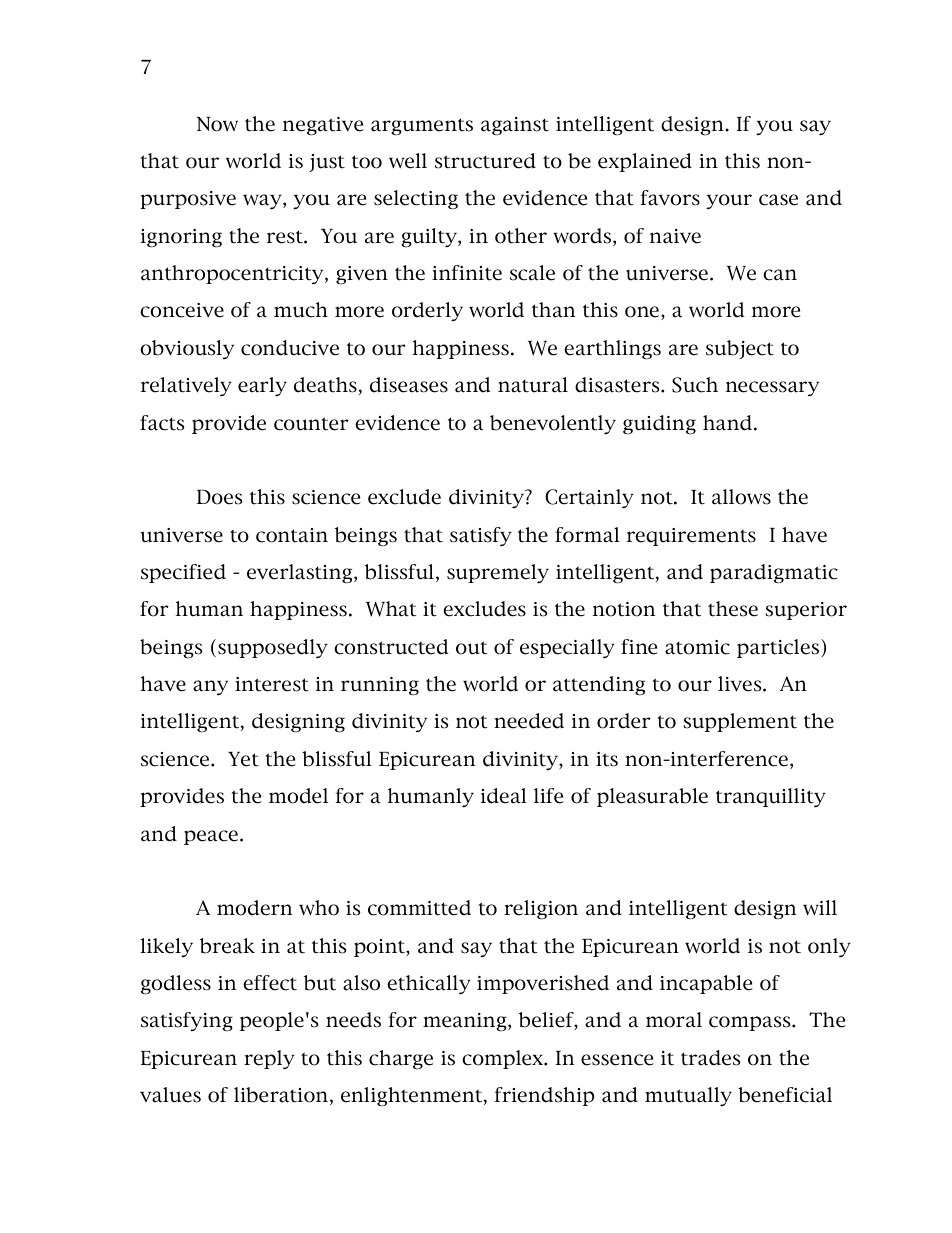  Describe the element at coordinates (217, 124) in the screenshot. I see `Now` at that location.
